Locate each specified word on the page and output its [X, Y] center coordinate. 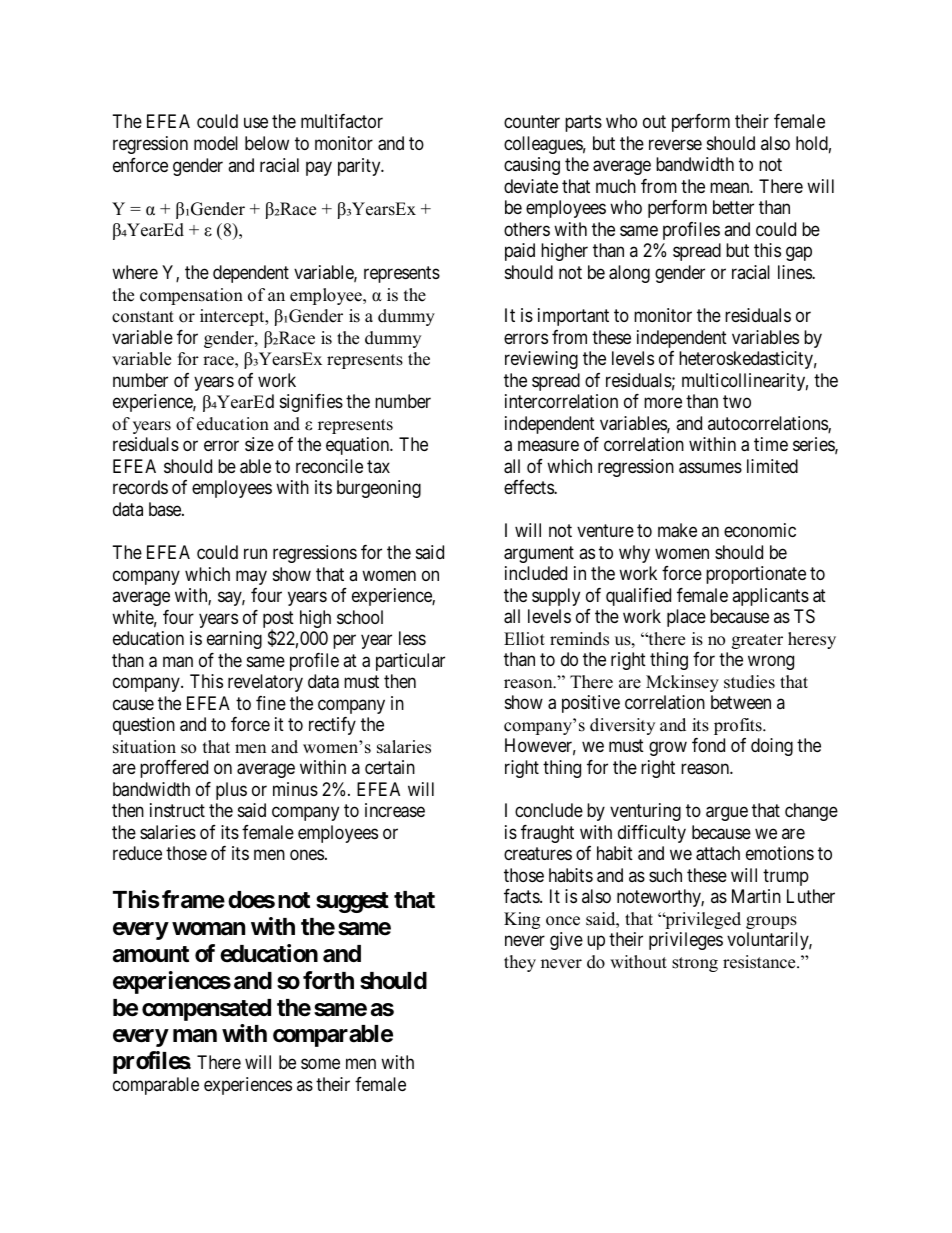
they [520, 963]
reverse [675, 144]
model [216, 143]
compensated [206, 1010]
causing [532, 166]
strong [695, 964]
